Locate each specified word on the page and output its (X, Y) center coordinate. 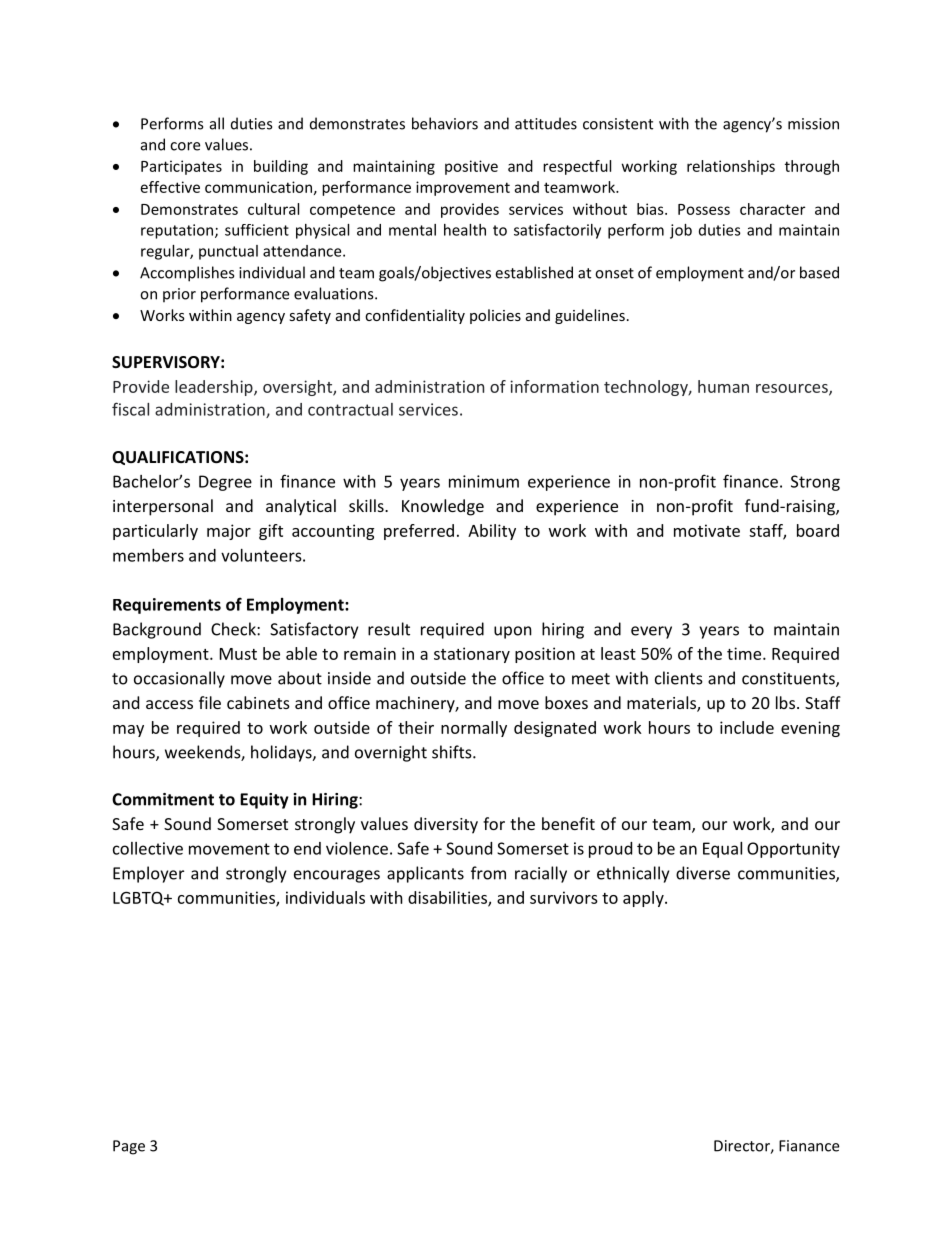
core (185, 146)
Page (129, 1147)
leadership (215, 388)
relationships (731, 167)
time (745, 653)
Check (234, 629)
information (554, 386)
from (488, 873)
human (723, 386)
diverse (703, 873)
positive (471, 167)
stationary (472, 655)
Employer (148, 874)
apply (644, 899)
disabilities (448, 898)
